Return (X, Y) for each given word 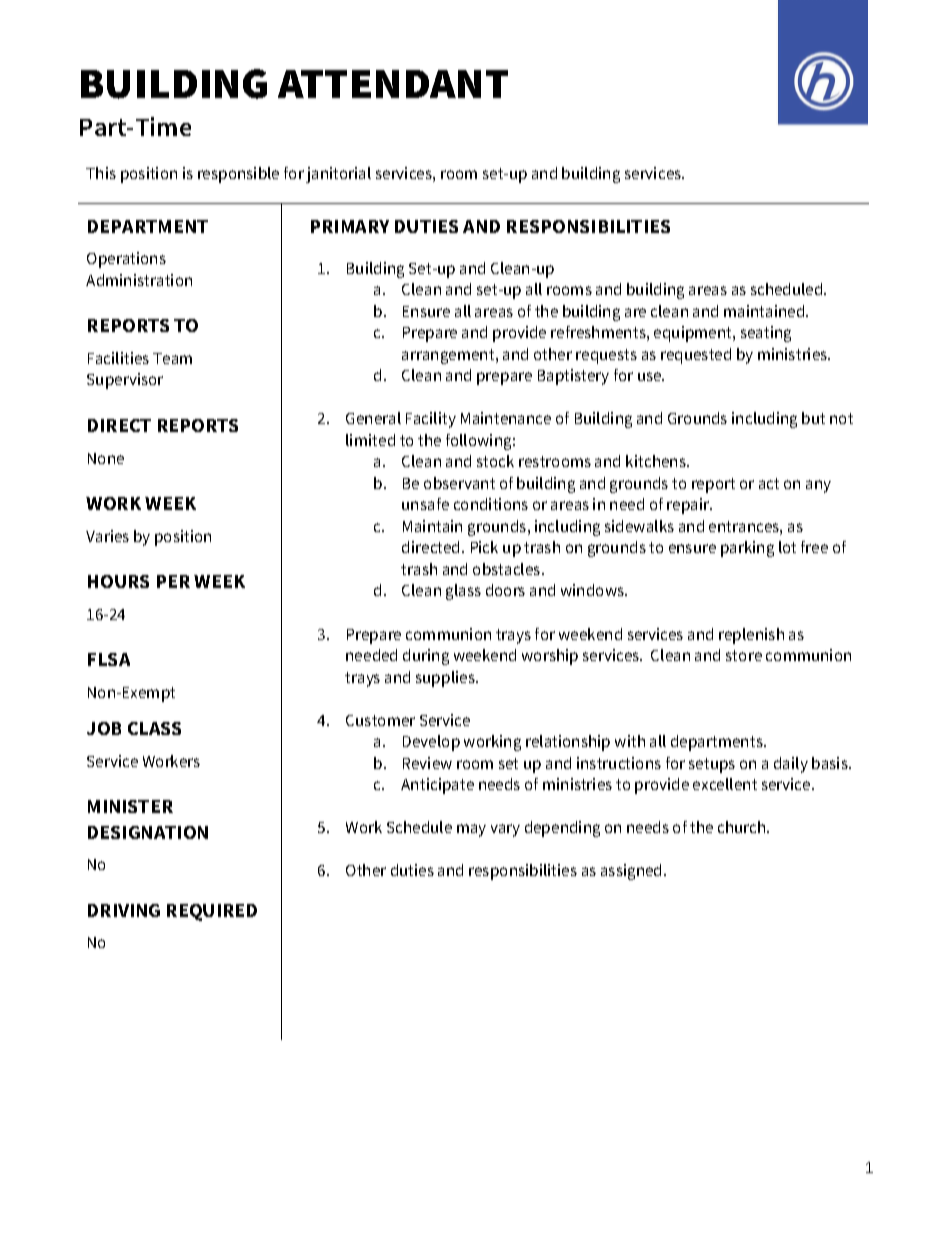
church (743, 827)
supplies (446, 679)
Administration (139, 280)
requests (606, 356)
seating (766, 334)
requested (696, 356)
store (744, 655)
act (769, 483)
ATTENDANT (393, 84)
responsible (238, 175)
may (471, 830)
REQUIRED (212, 912)
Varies (107, 536)
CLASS (154, 728)
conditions (491, 504)
